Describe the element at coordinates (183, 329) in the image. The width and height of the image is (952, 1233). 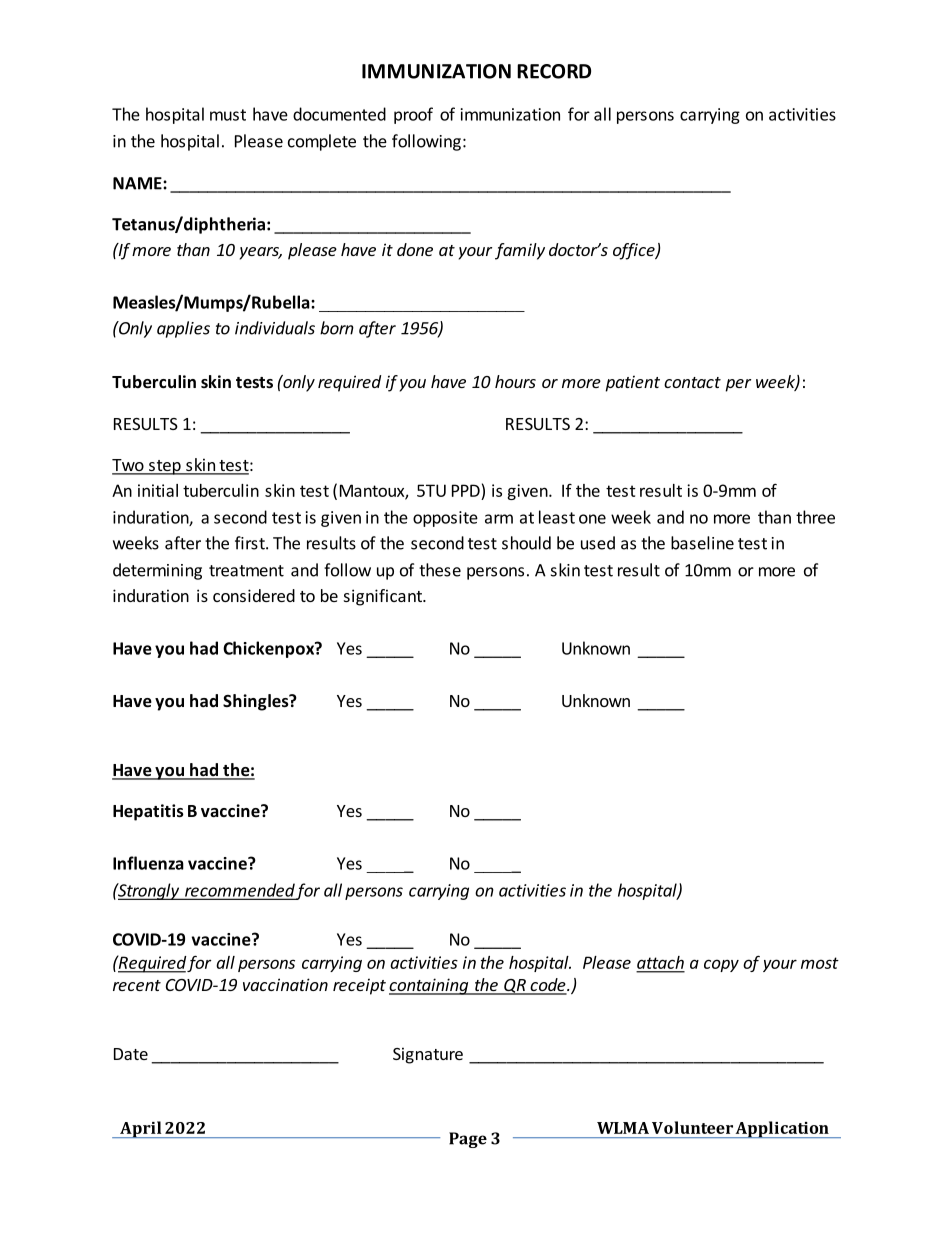
I see `applies` at that location.
